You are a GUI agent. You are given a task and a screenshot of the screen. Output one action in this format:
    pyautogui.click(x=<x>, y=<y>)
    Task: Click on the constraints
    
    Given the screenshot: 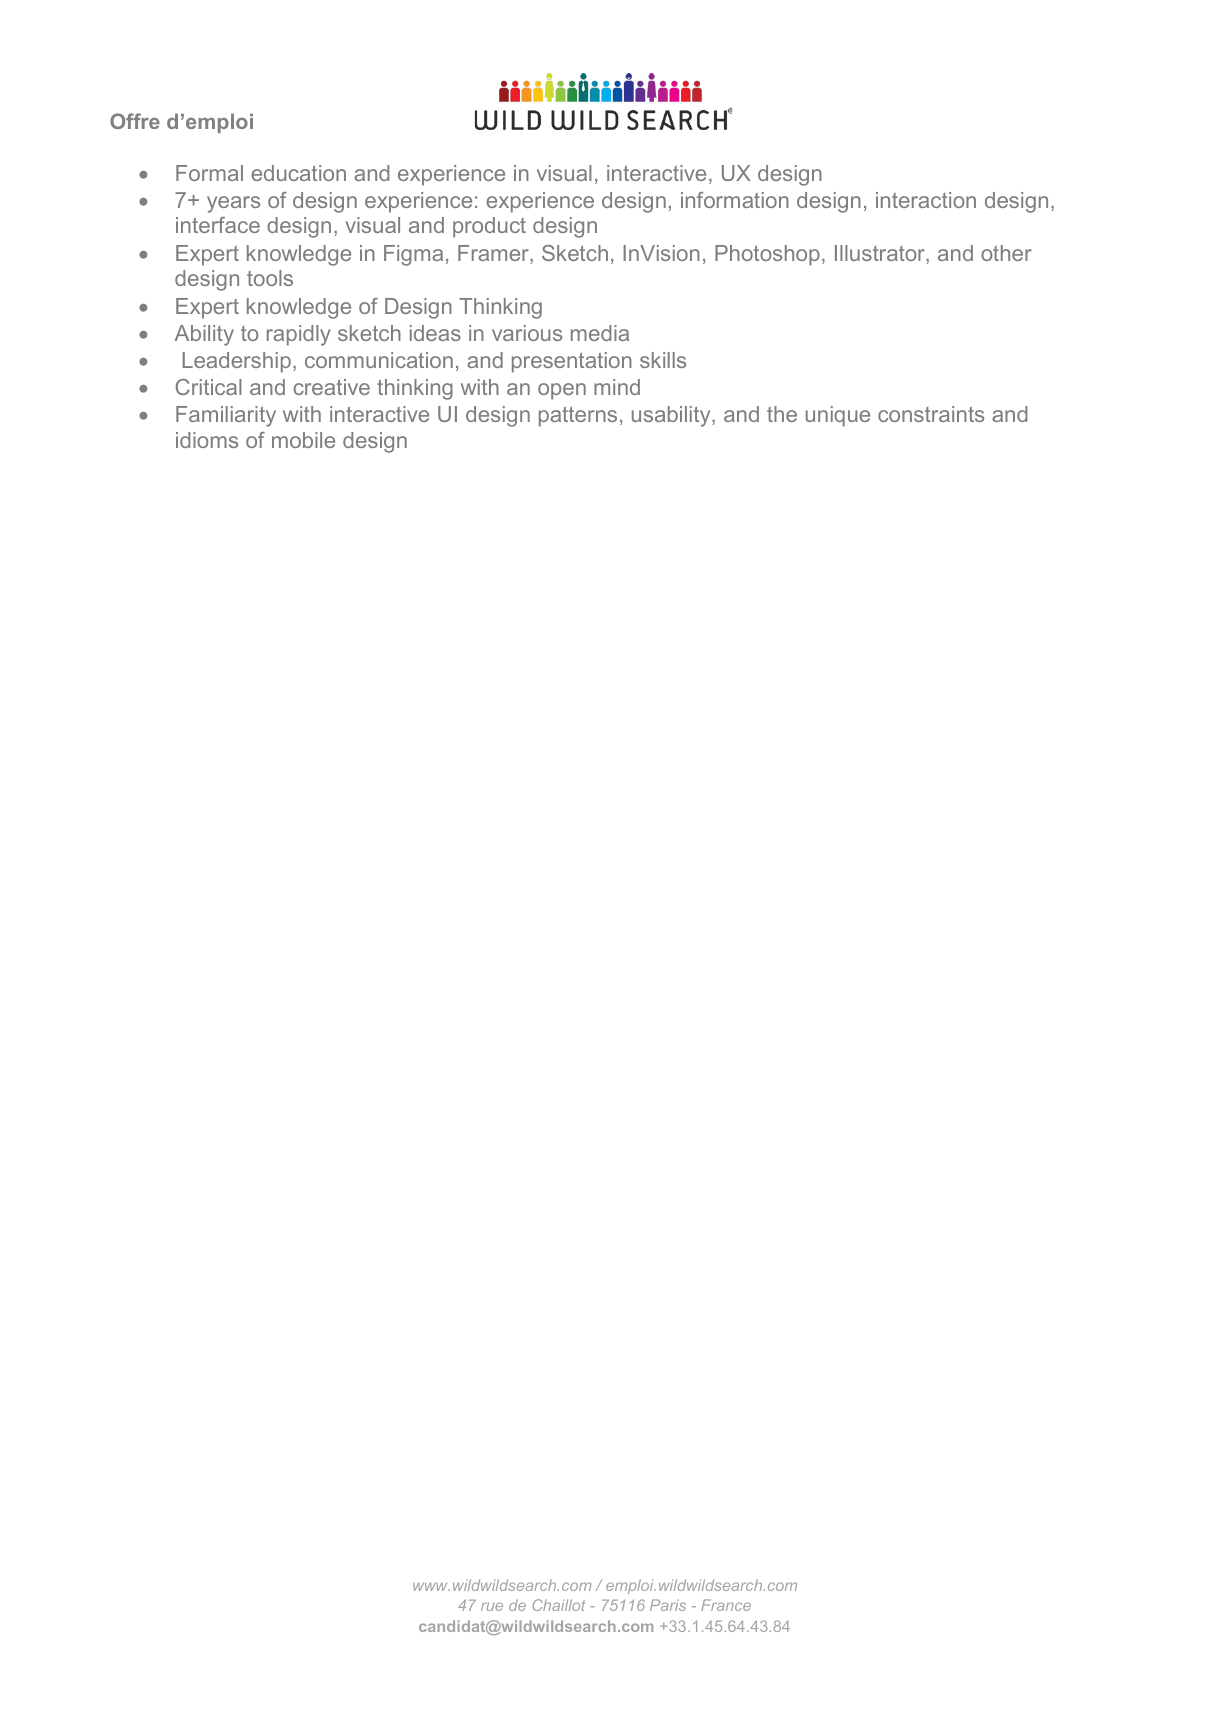 What is the action you would take?
    pyautogui.click(x=931, y=414)
